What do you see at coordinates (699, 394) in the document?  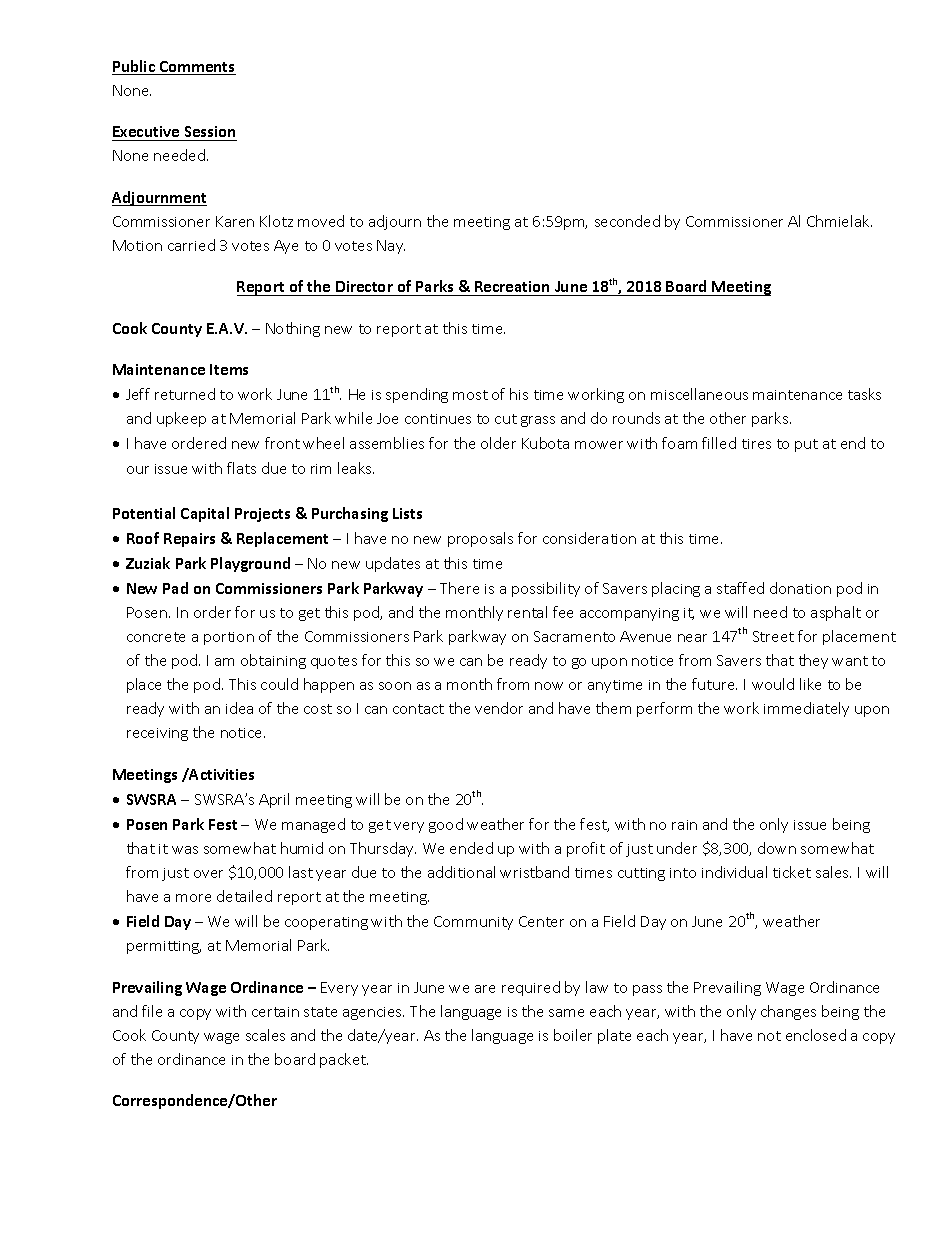 I see `miscellaneous` at bounding box center [699, 394].
